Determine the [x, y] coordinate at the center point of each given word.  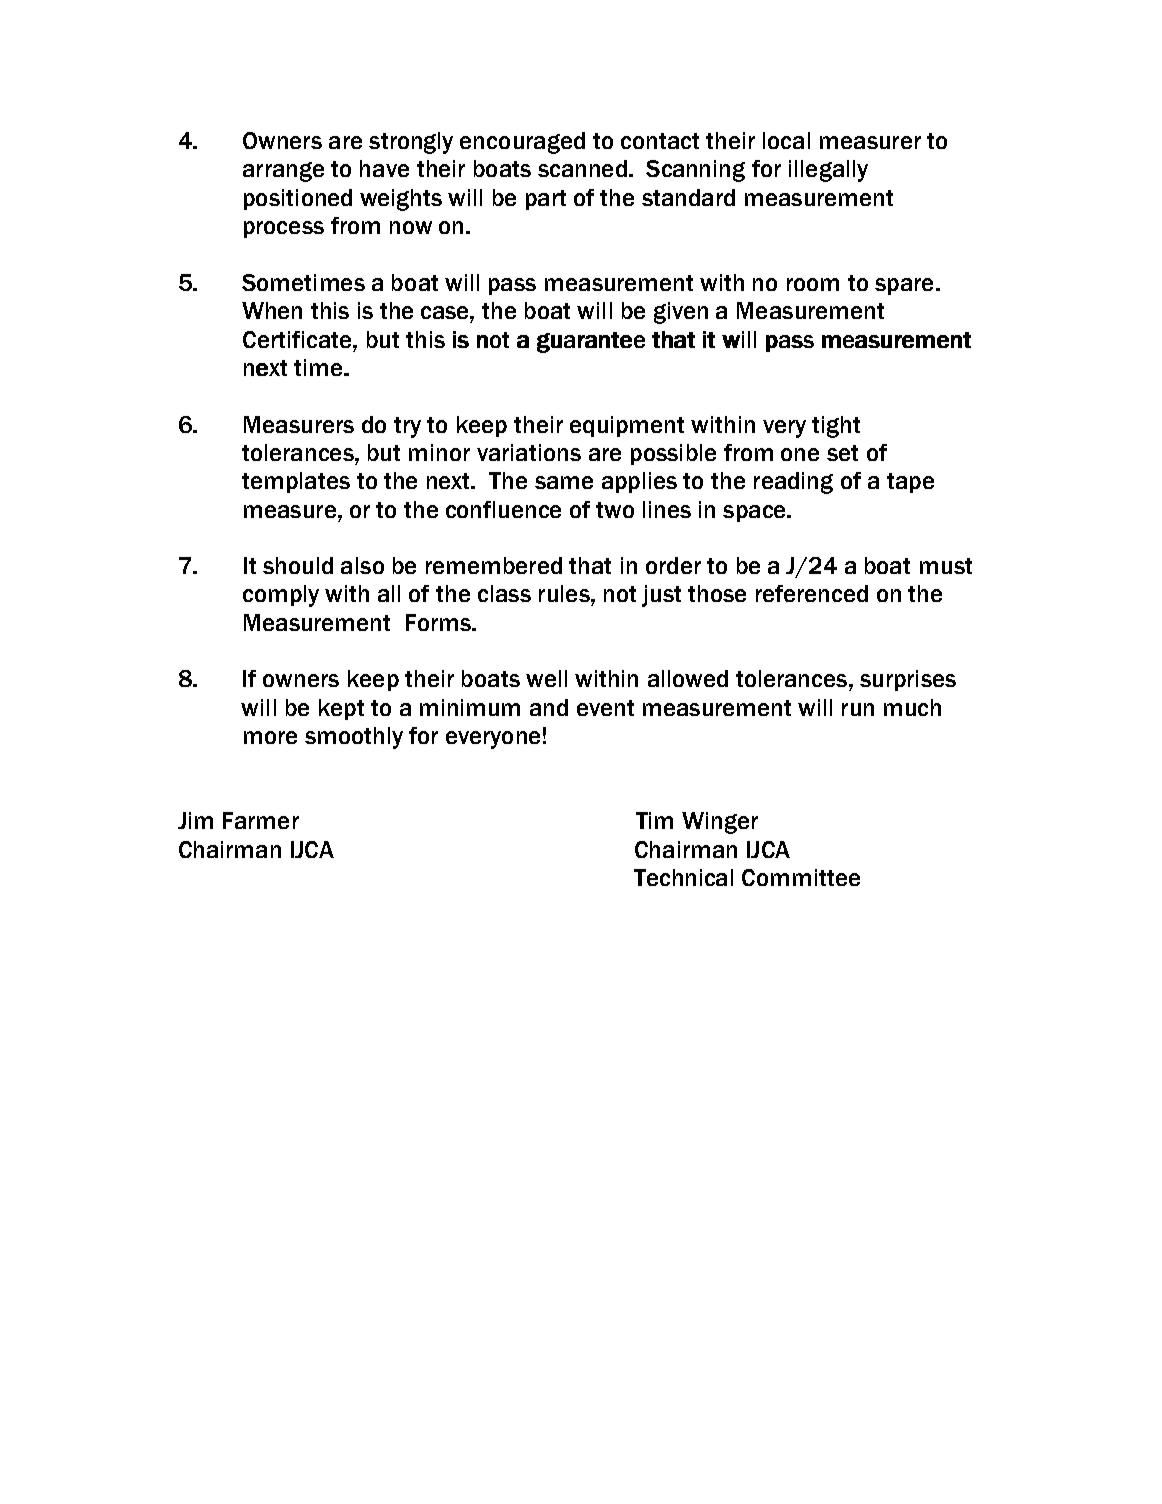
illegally [828, 171]
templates [296, 482]
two [615, 510]
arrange [283, 172]
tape [910, 483]
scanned [582, 168]
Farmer [261, 820]
